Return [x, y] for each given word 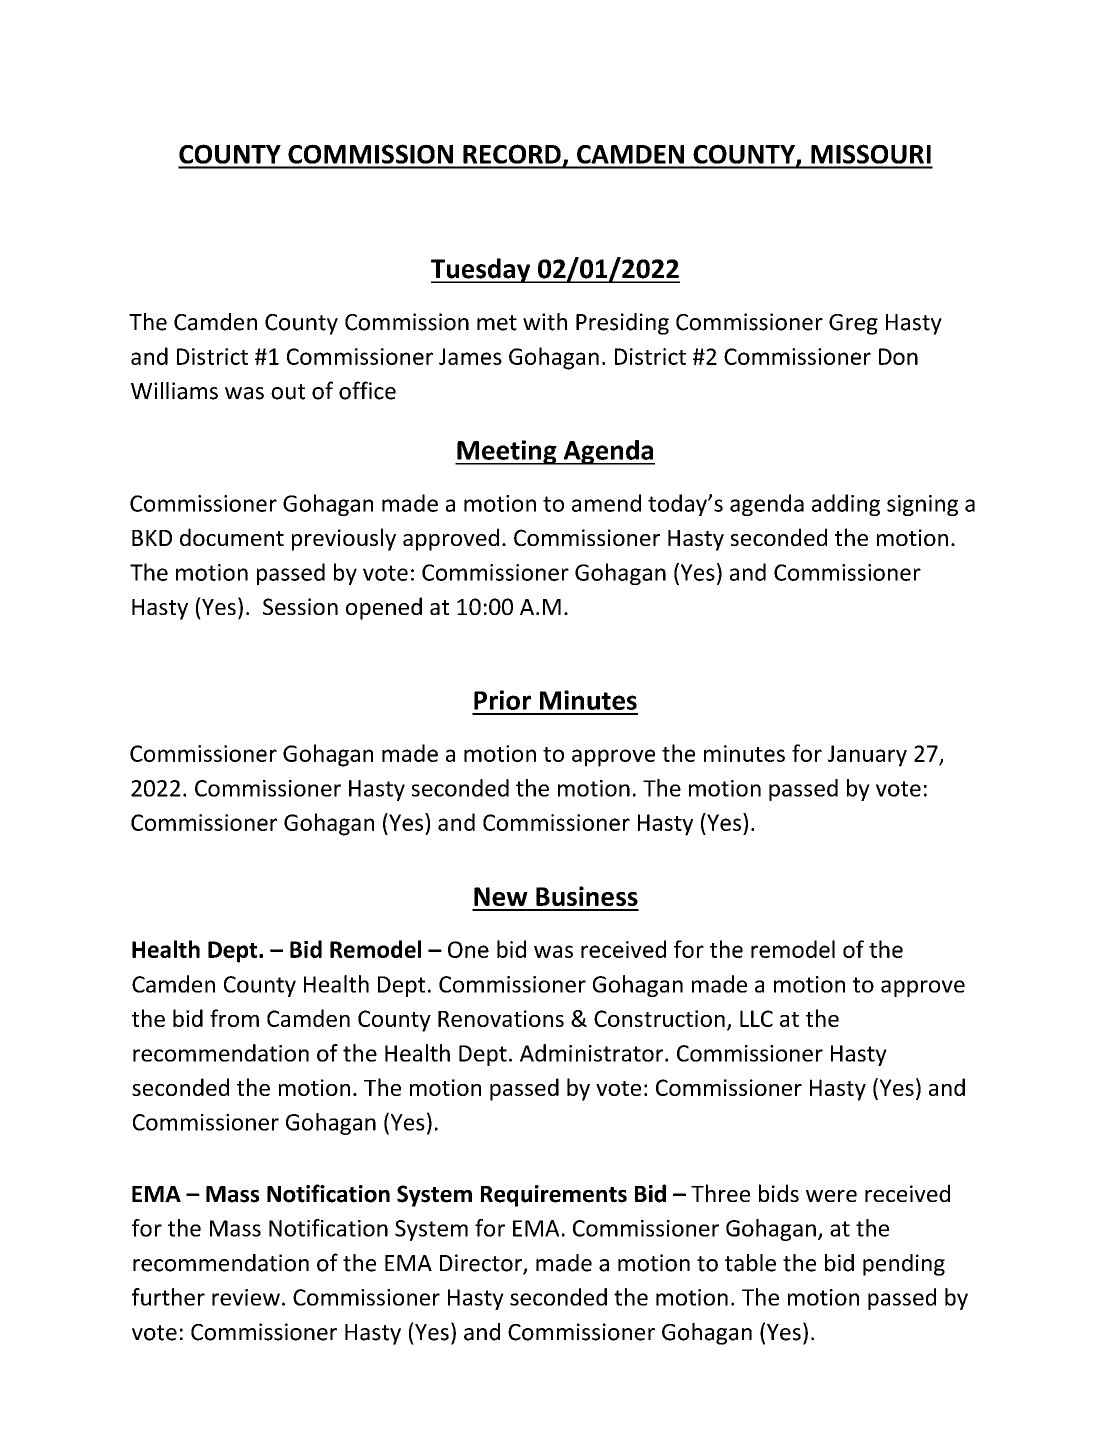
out [288, 392]
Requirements [554, 1196]
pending [904, 1265]
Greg [853, 324]
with [545, 322]
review [246, 1297]
